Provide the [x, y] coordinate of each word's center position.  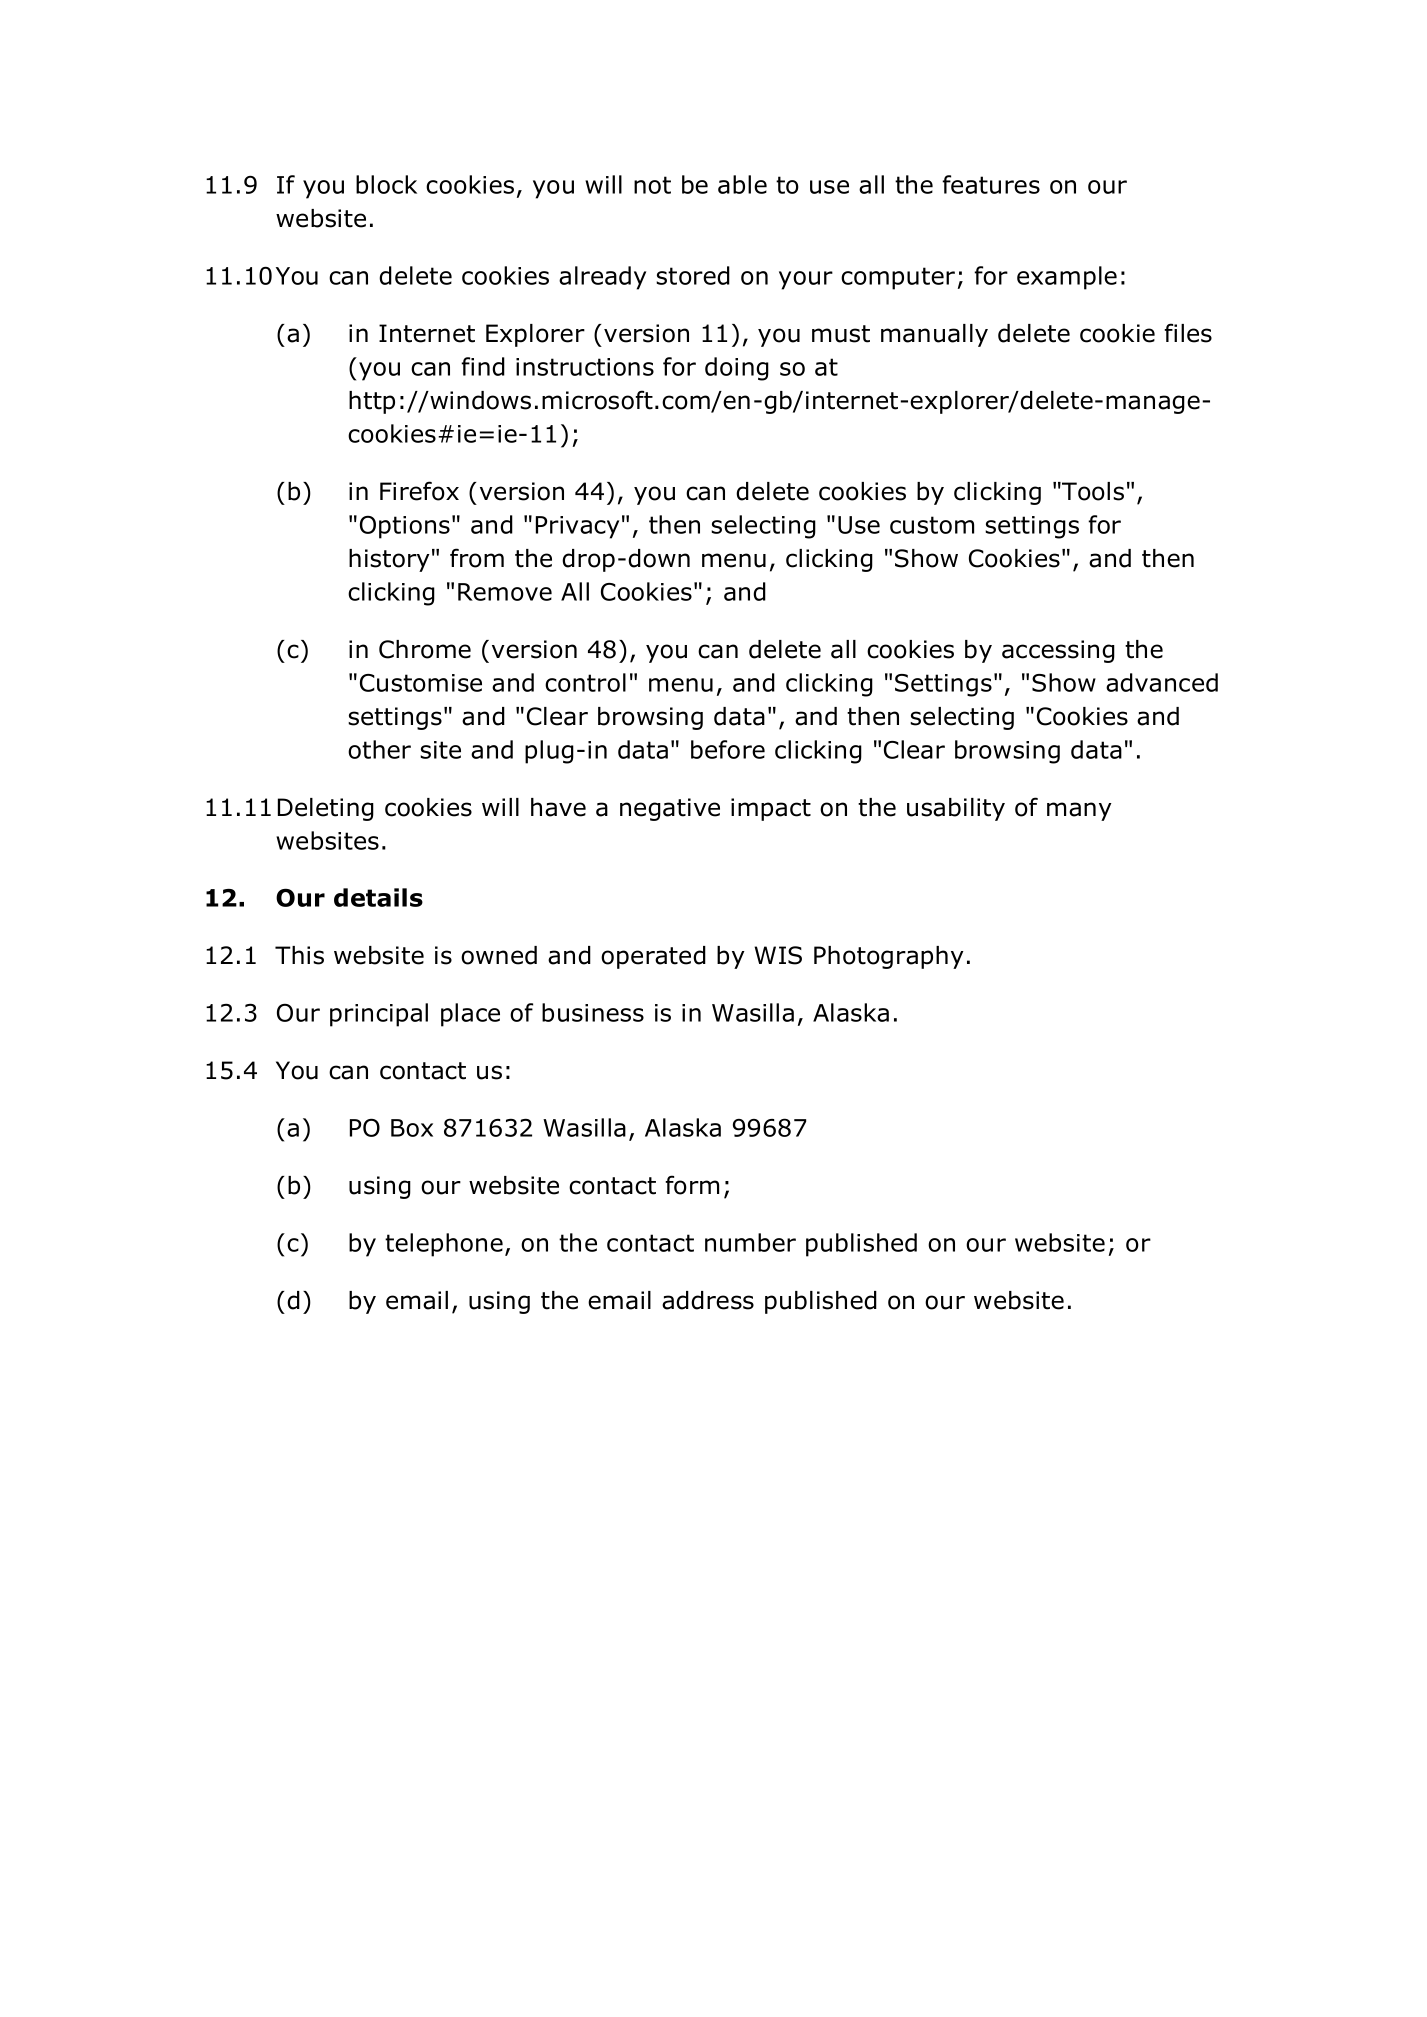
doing [737, 369]
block [386, 184]
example [1067, 278]
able [742, 184]
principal [379, 1015]
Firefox [419, 491]
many [1079, 811]
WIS [778, 955]
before [728, 749]
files [1188, 333]
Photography [889, 957]
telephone [444, 1245]
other [379, 749]
